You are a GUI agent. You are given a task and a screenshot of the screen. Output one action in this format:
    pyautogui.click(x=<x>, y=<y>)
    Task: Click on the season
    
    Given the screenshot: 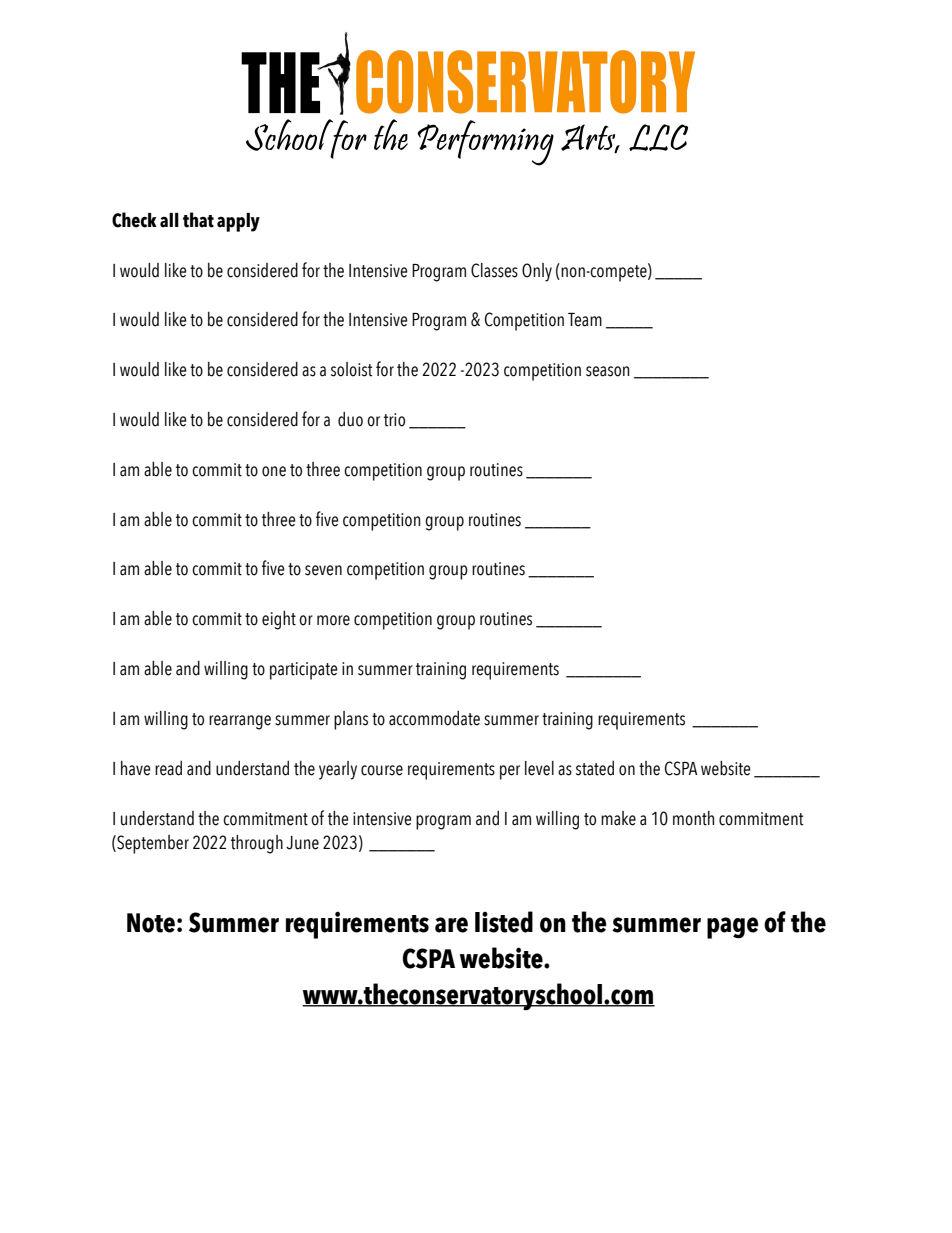 What is the action you would take?
    pyautogui.click(x=608, y=371)
